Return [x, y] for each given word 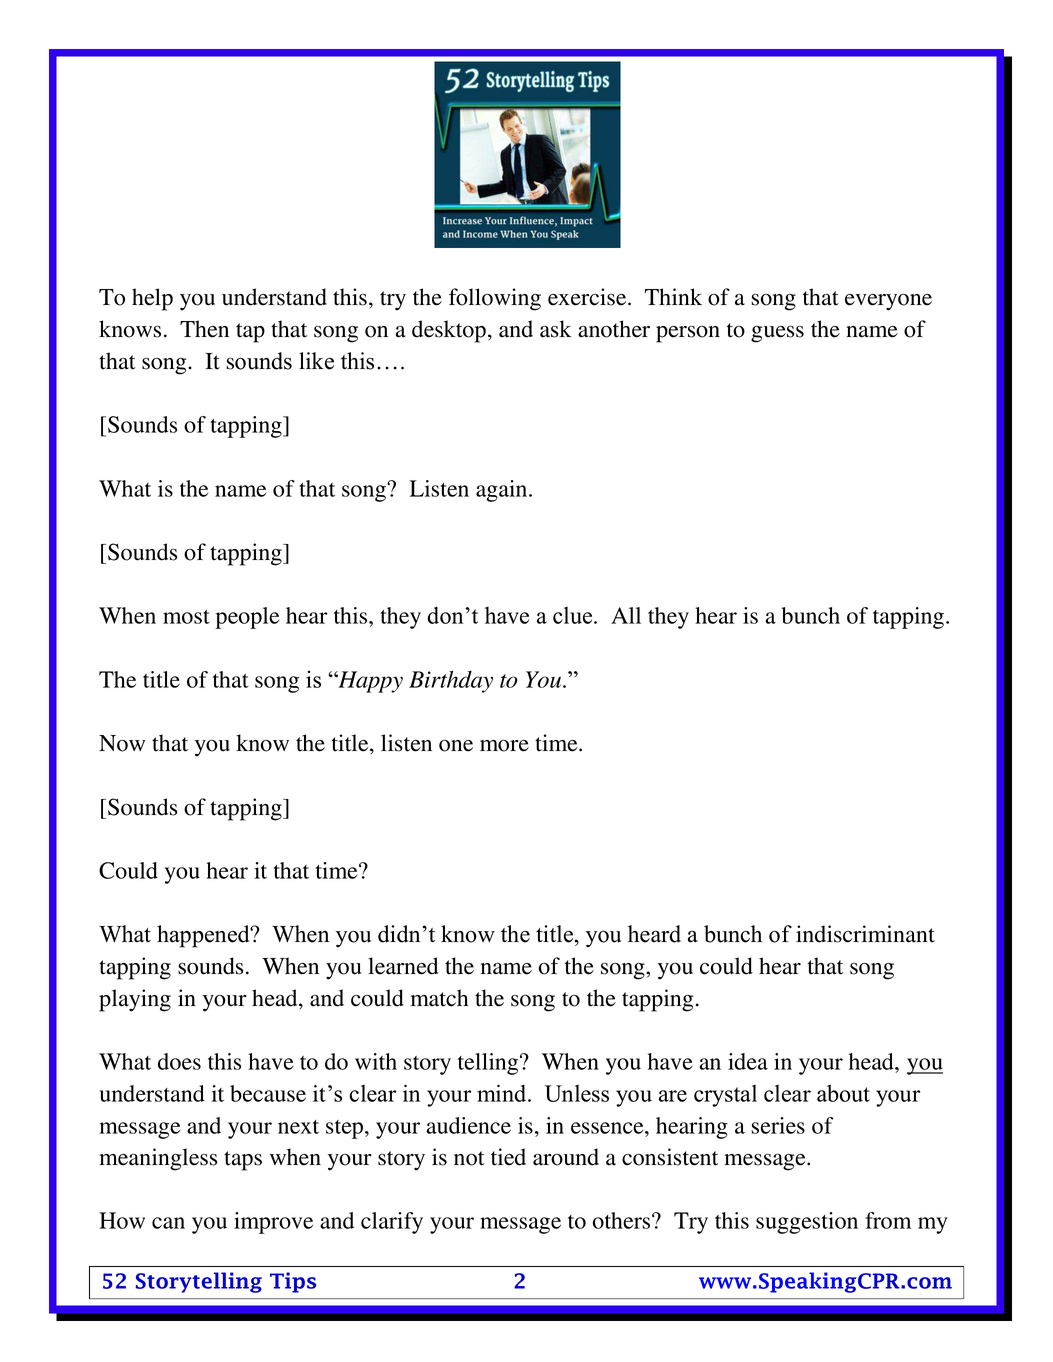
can [168, 1223]
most [186, 617]
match [440, 998]
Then [204, 329]
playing [135, 1000]
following [495, 299]
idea [748, 1061]
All [626, 615]
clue [574, 615]
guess [777, 334]
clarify [392, 1223]
